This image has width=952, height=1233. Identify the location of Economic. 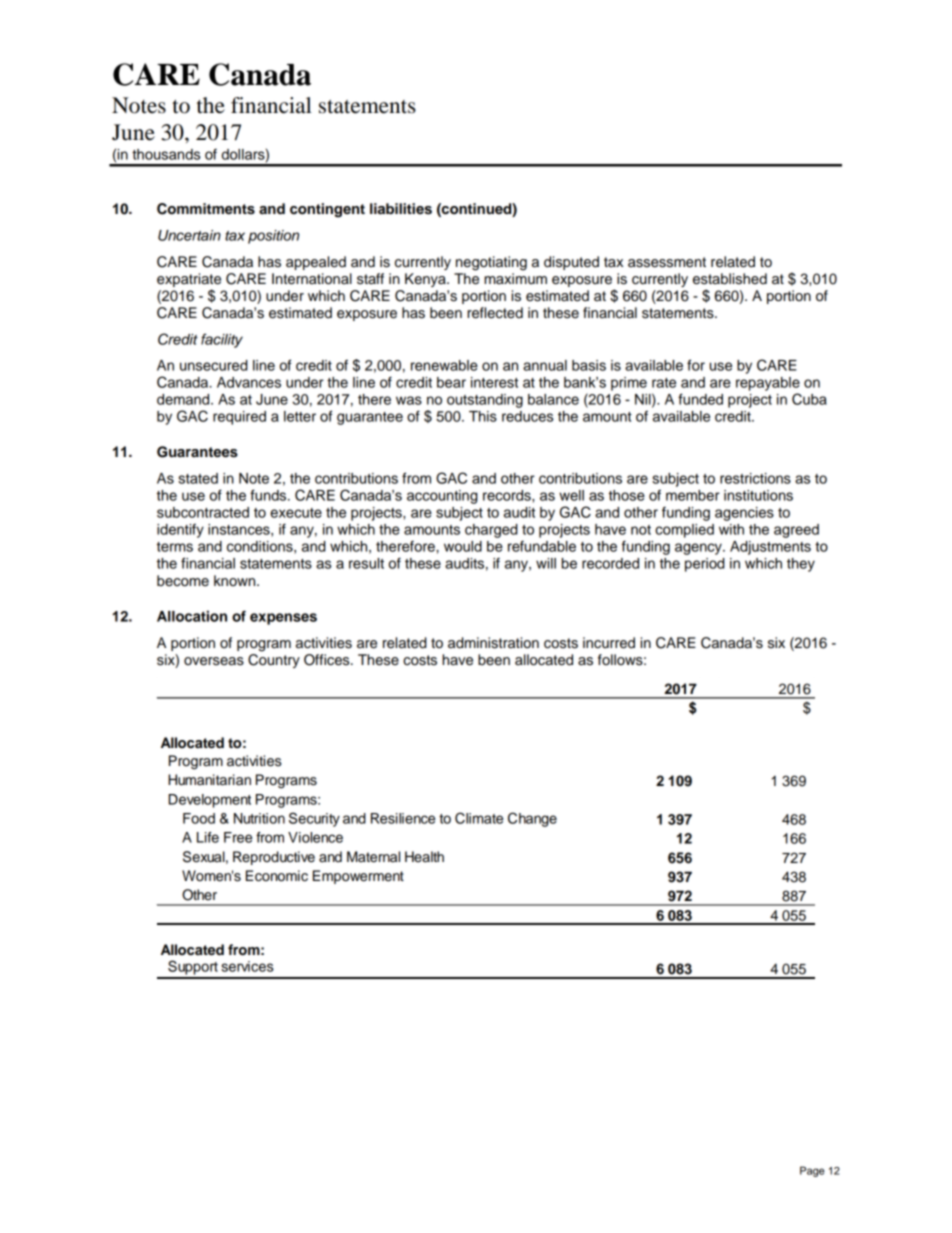
(277, 876).
